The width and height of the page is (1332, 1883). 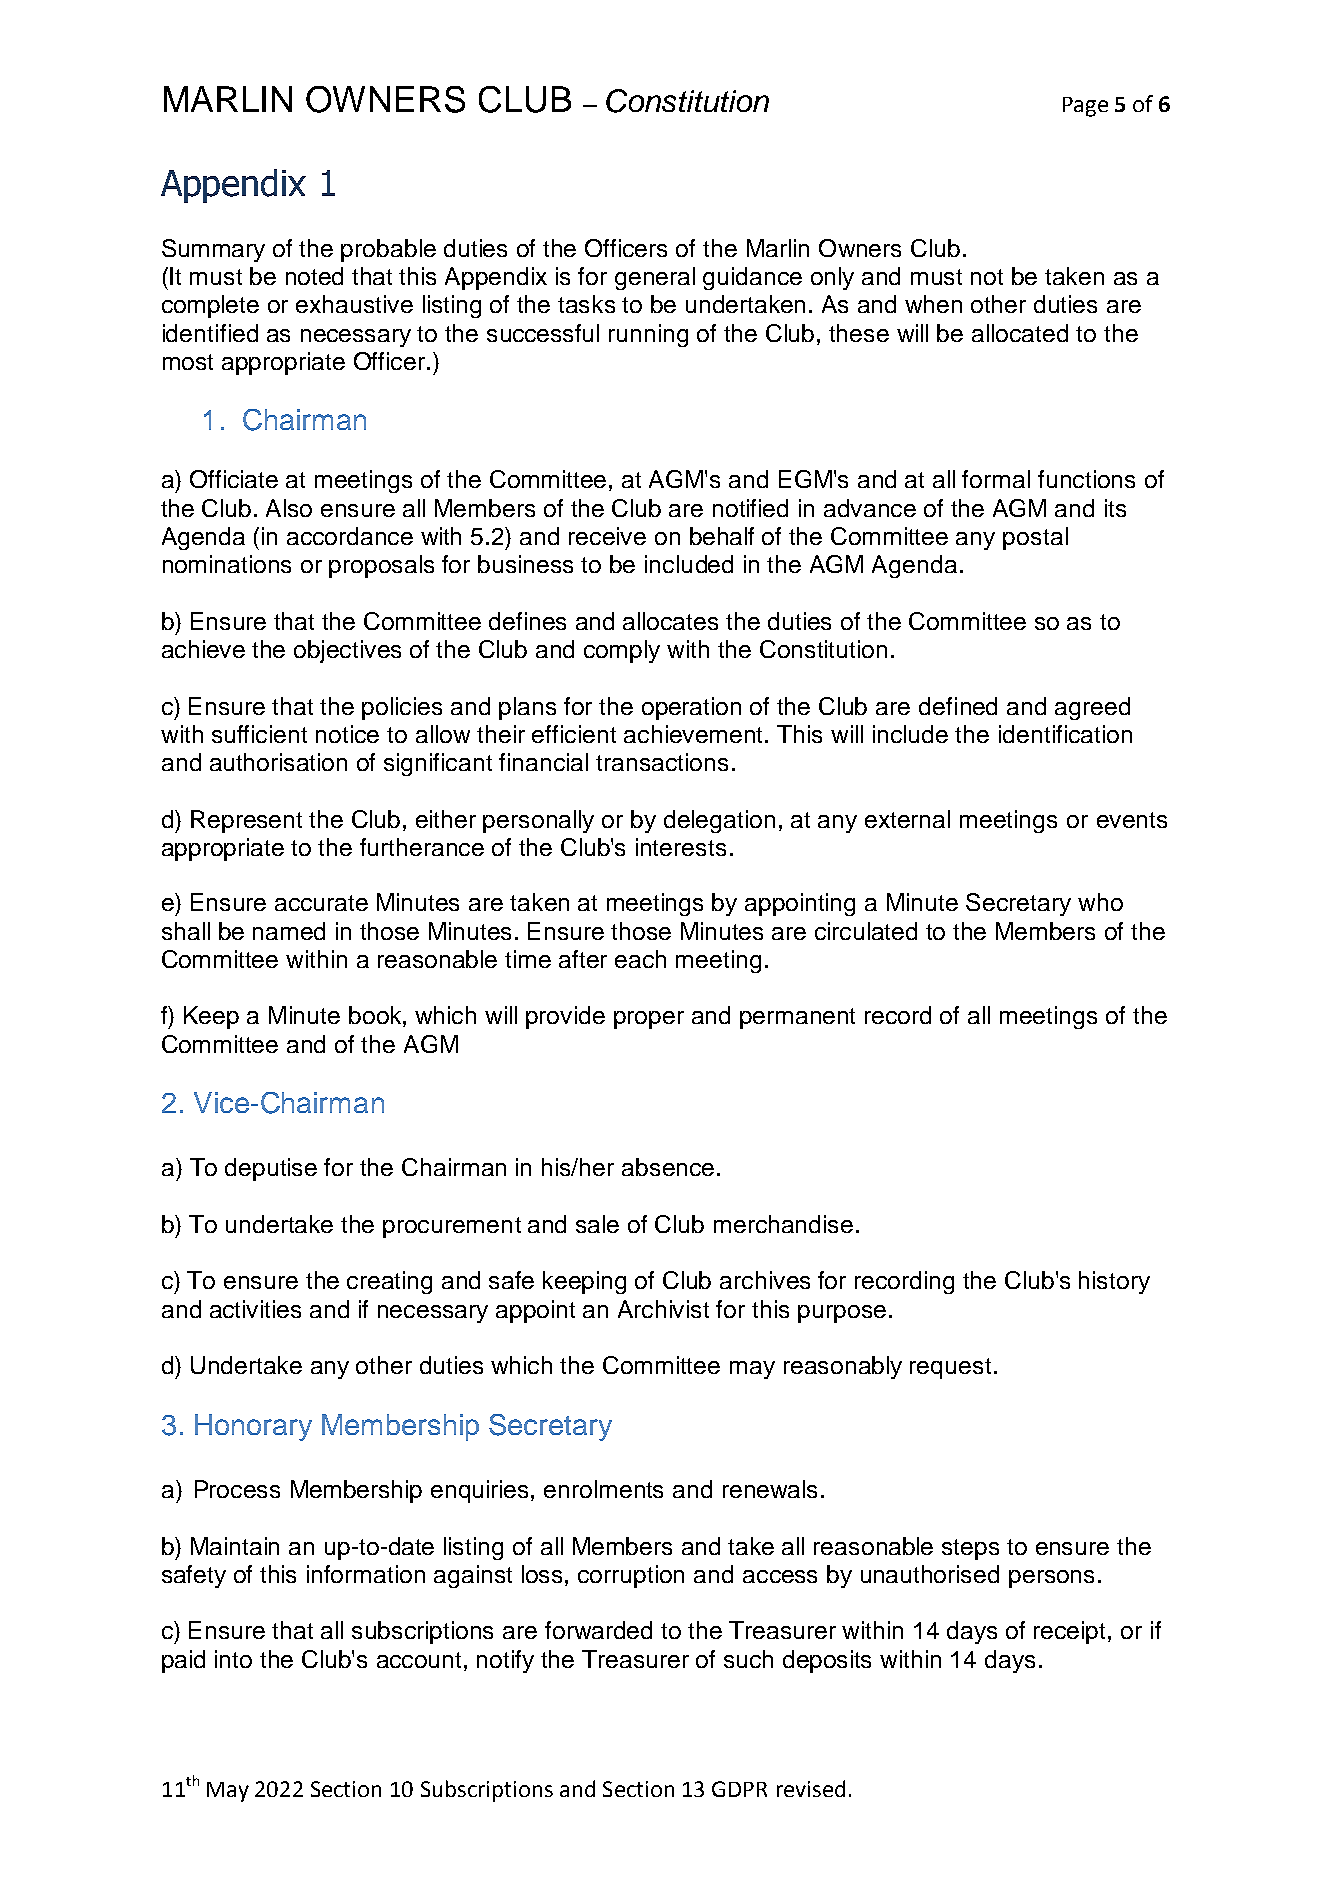 What do you see at coordinates (739, 1789) in the page?
I see `GDPR` at bounding box center [739, 1789].
